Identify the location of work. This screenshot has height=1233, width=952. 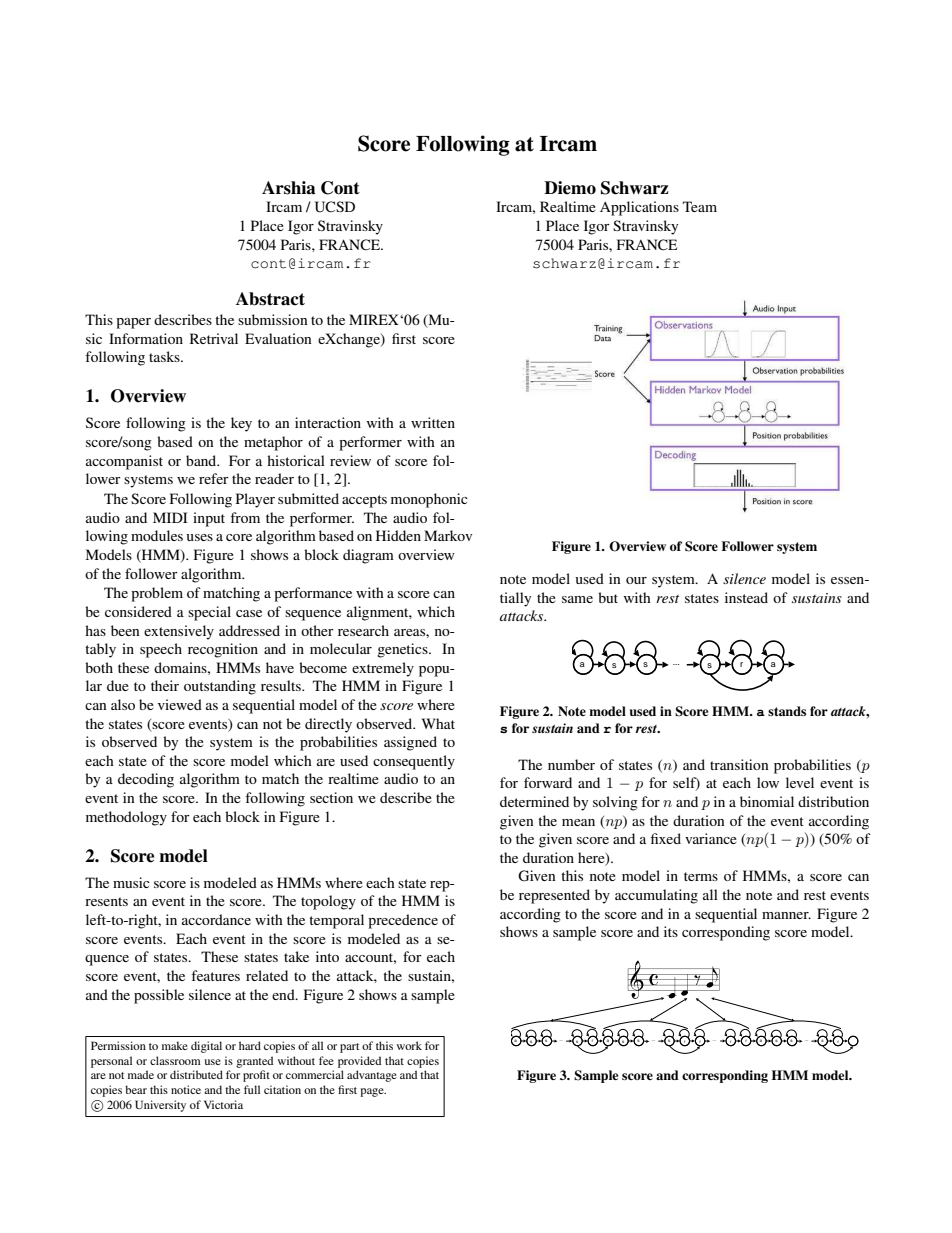
(409, 1045).
